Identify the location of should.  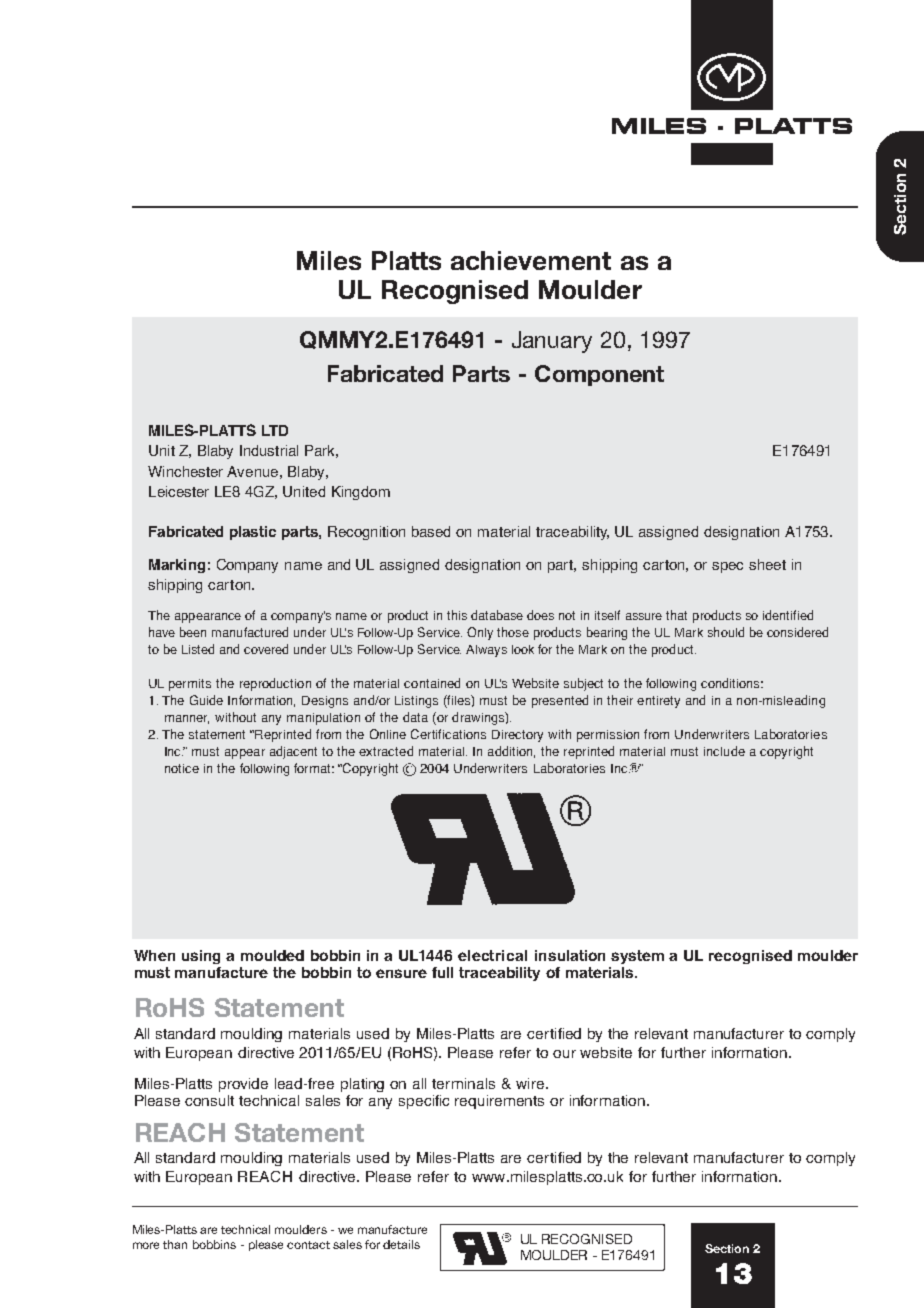
(726, 632).
